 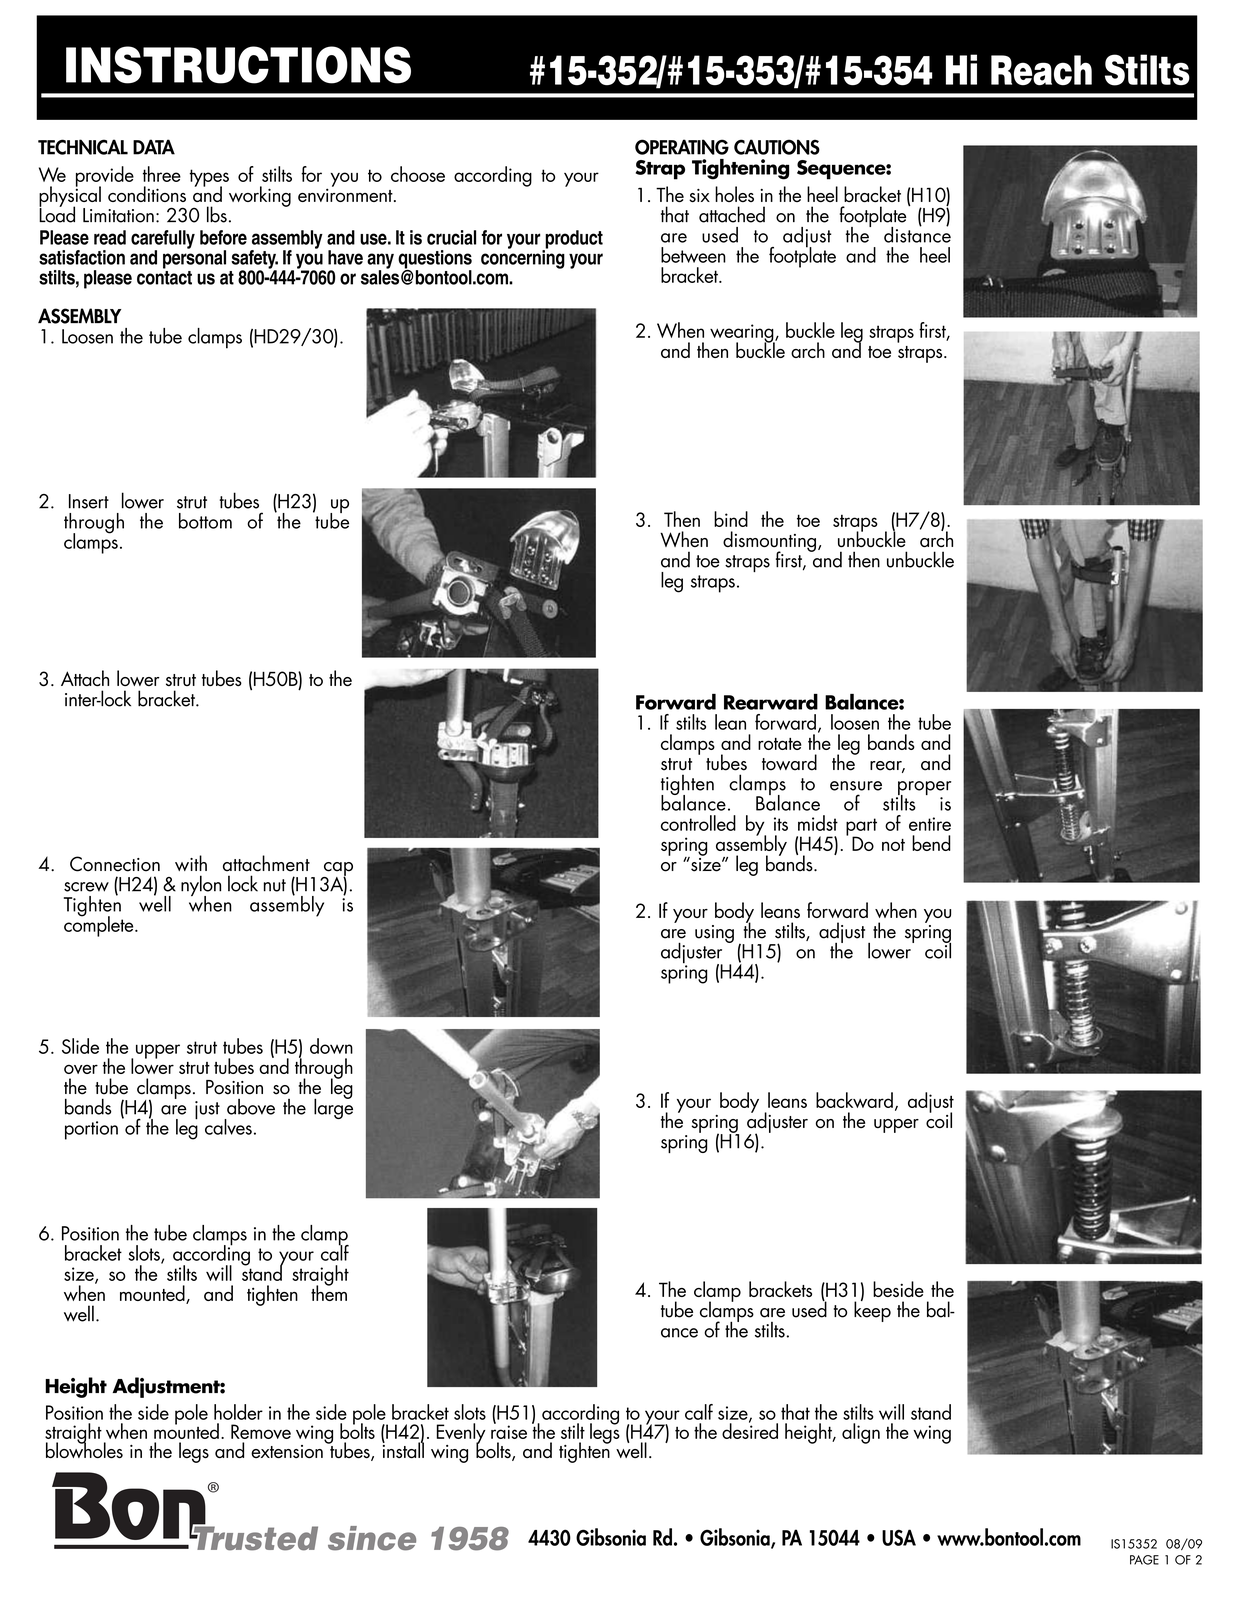 What do you see at coordinates (872, 1310) in the screenshot?
I see `keep` at bounding box center [872, 1310].
